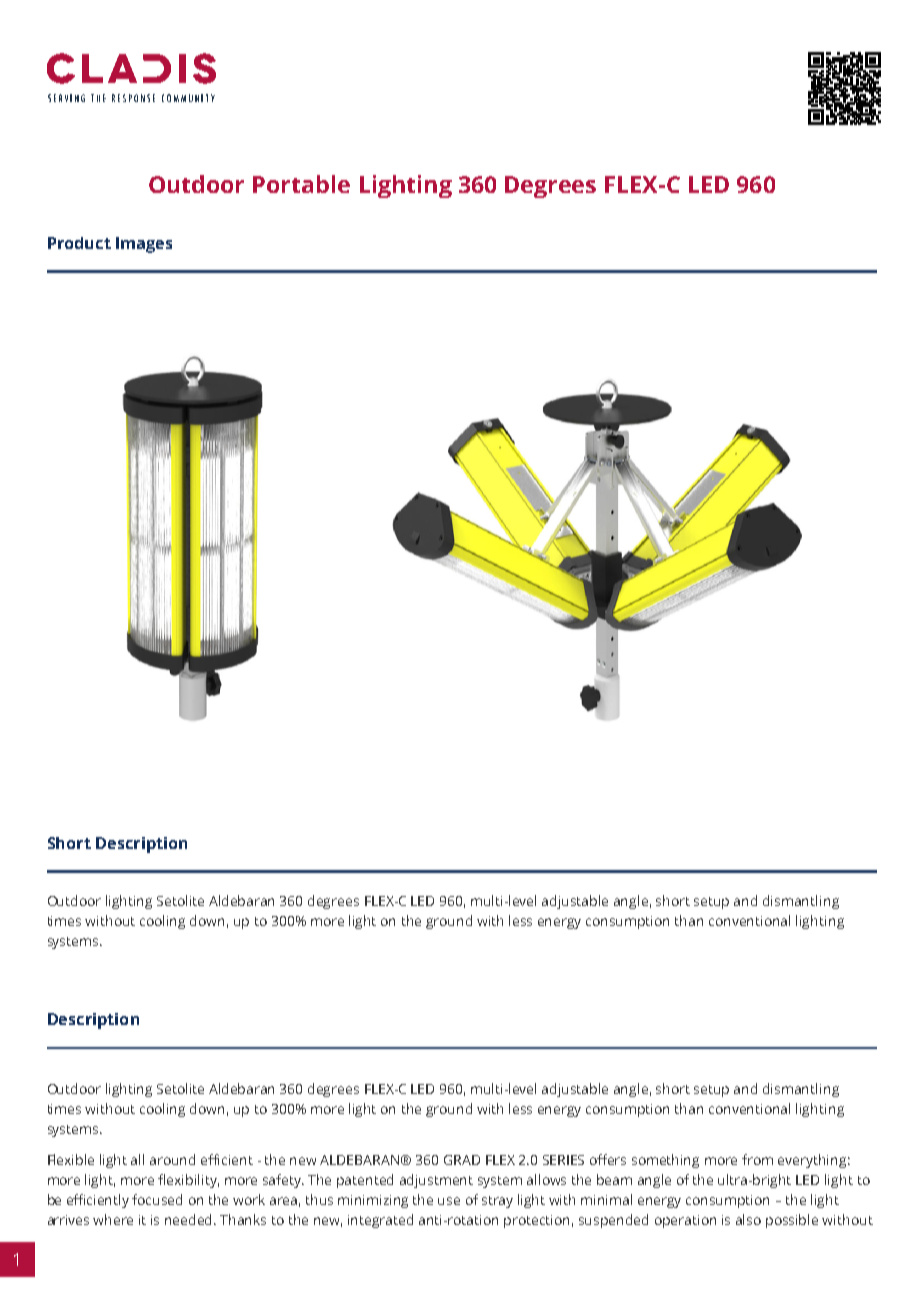 Image resolution: width=924 pixels, height=1308 pixels. I want to click on work, so click(249, 1199).
